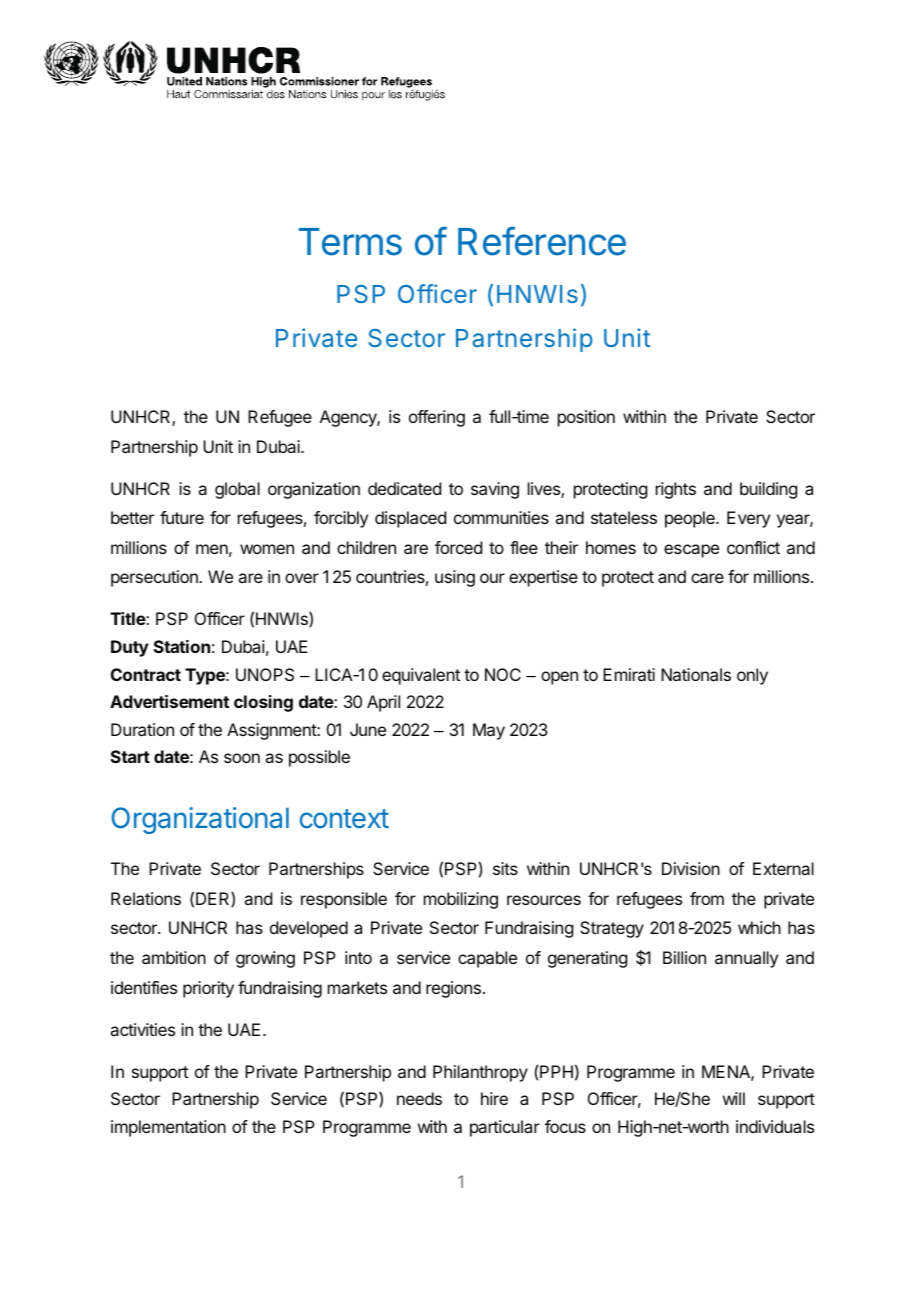  Describe the element at coordinates (458, 547) in the screenshot. I see `forced` at that location.
